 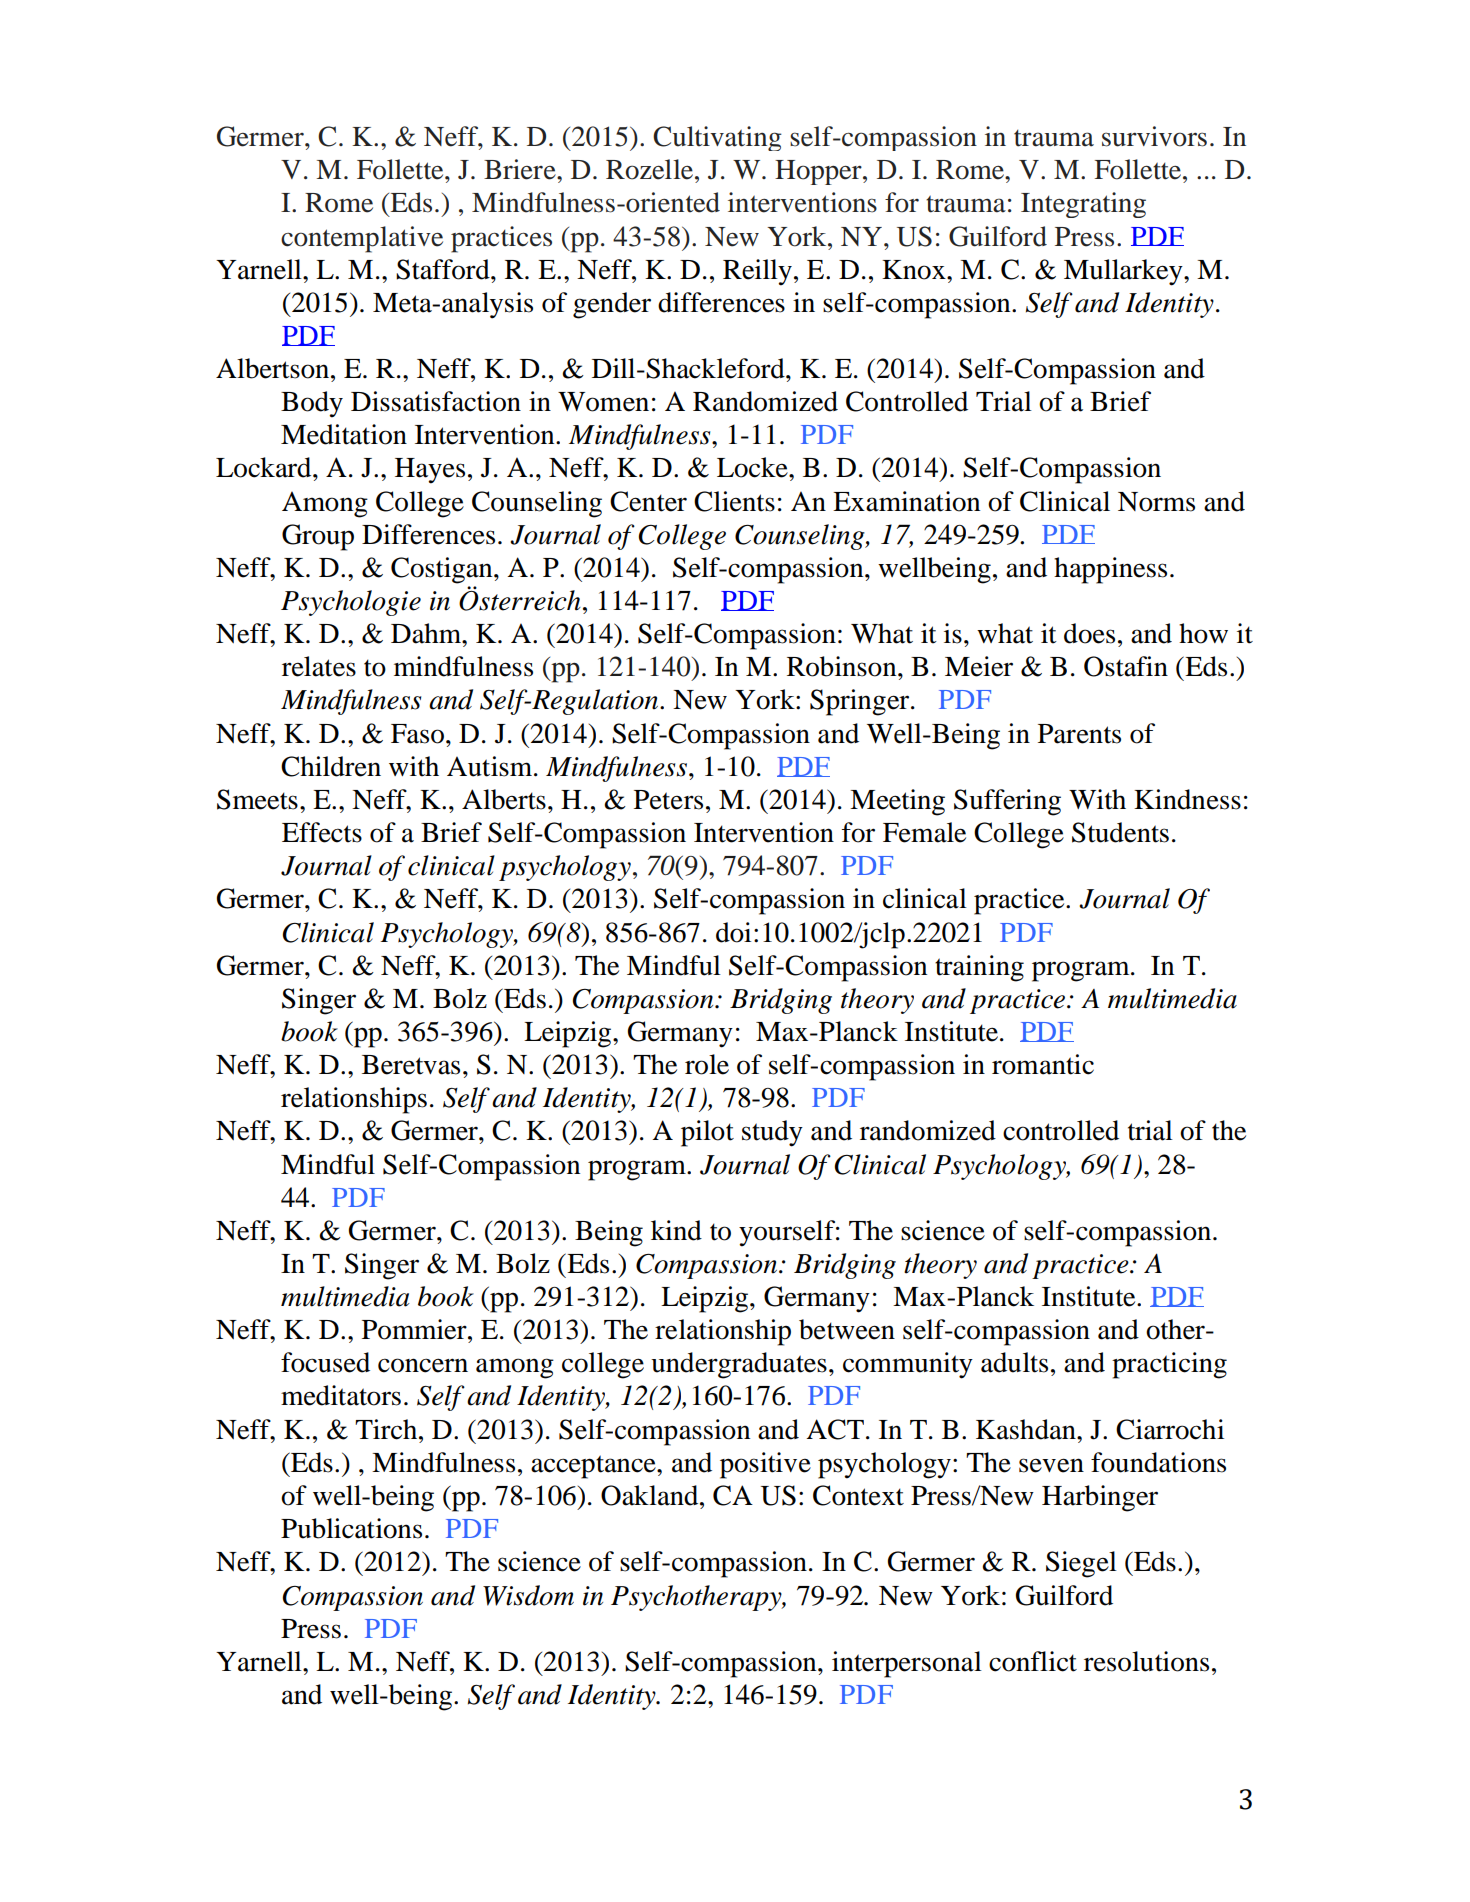 What do you see at coordinates (819, 172) in the screenshot?
I see `Hopper` at bounding box center [819, 172].
